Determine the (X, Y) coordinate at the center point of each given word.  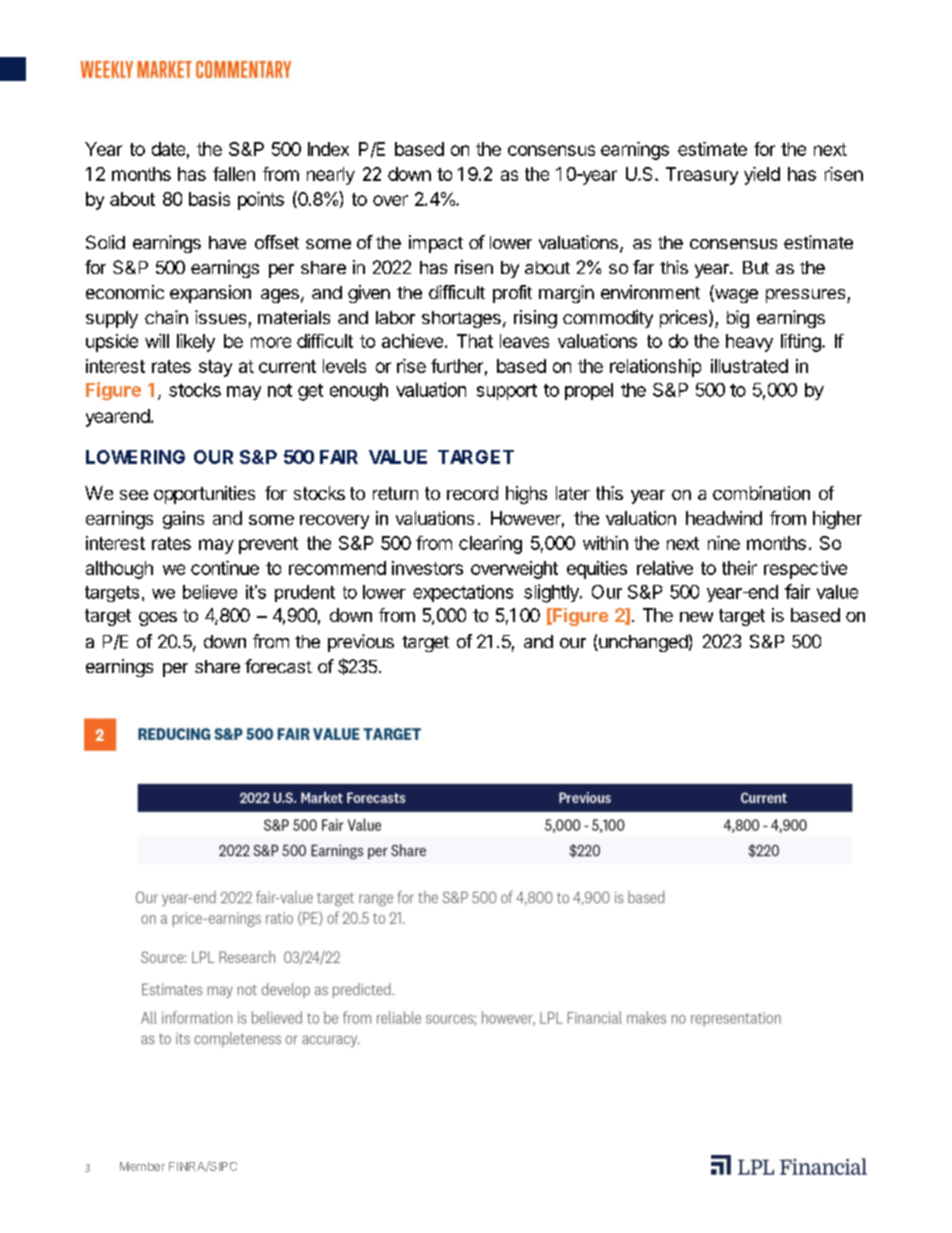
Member (142, 1166)
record (472, 493)
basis (209, 199)
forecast (278, 666)
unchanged (642, 643)
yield (762, 176)
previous (361, 643)
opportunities (204, 495)
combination (761, 493)
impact (436, 244)
